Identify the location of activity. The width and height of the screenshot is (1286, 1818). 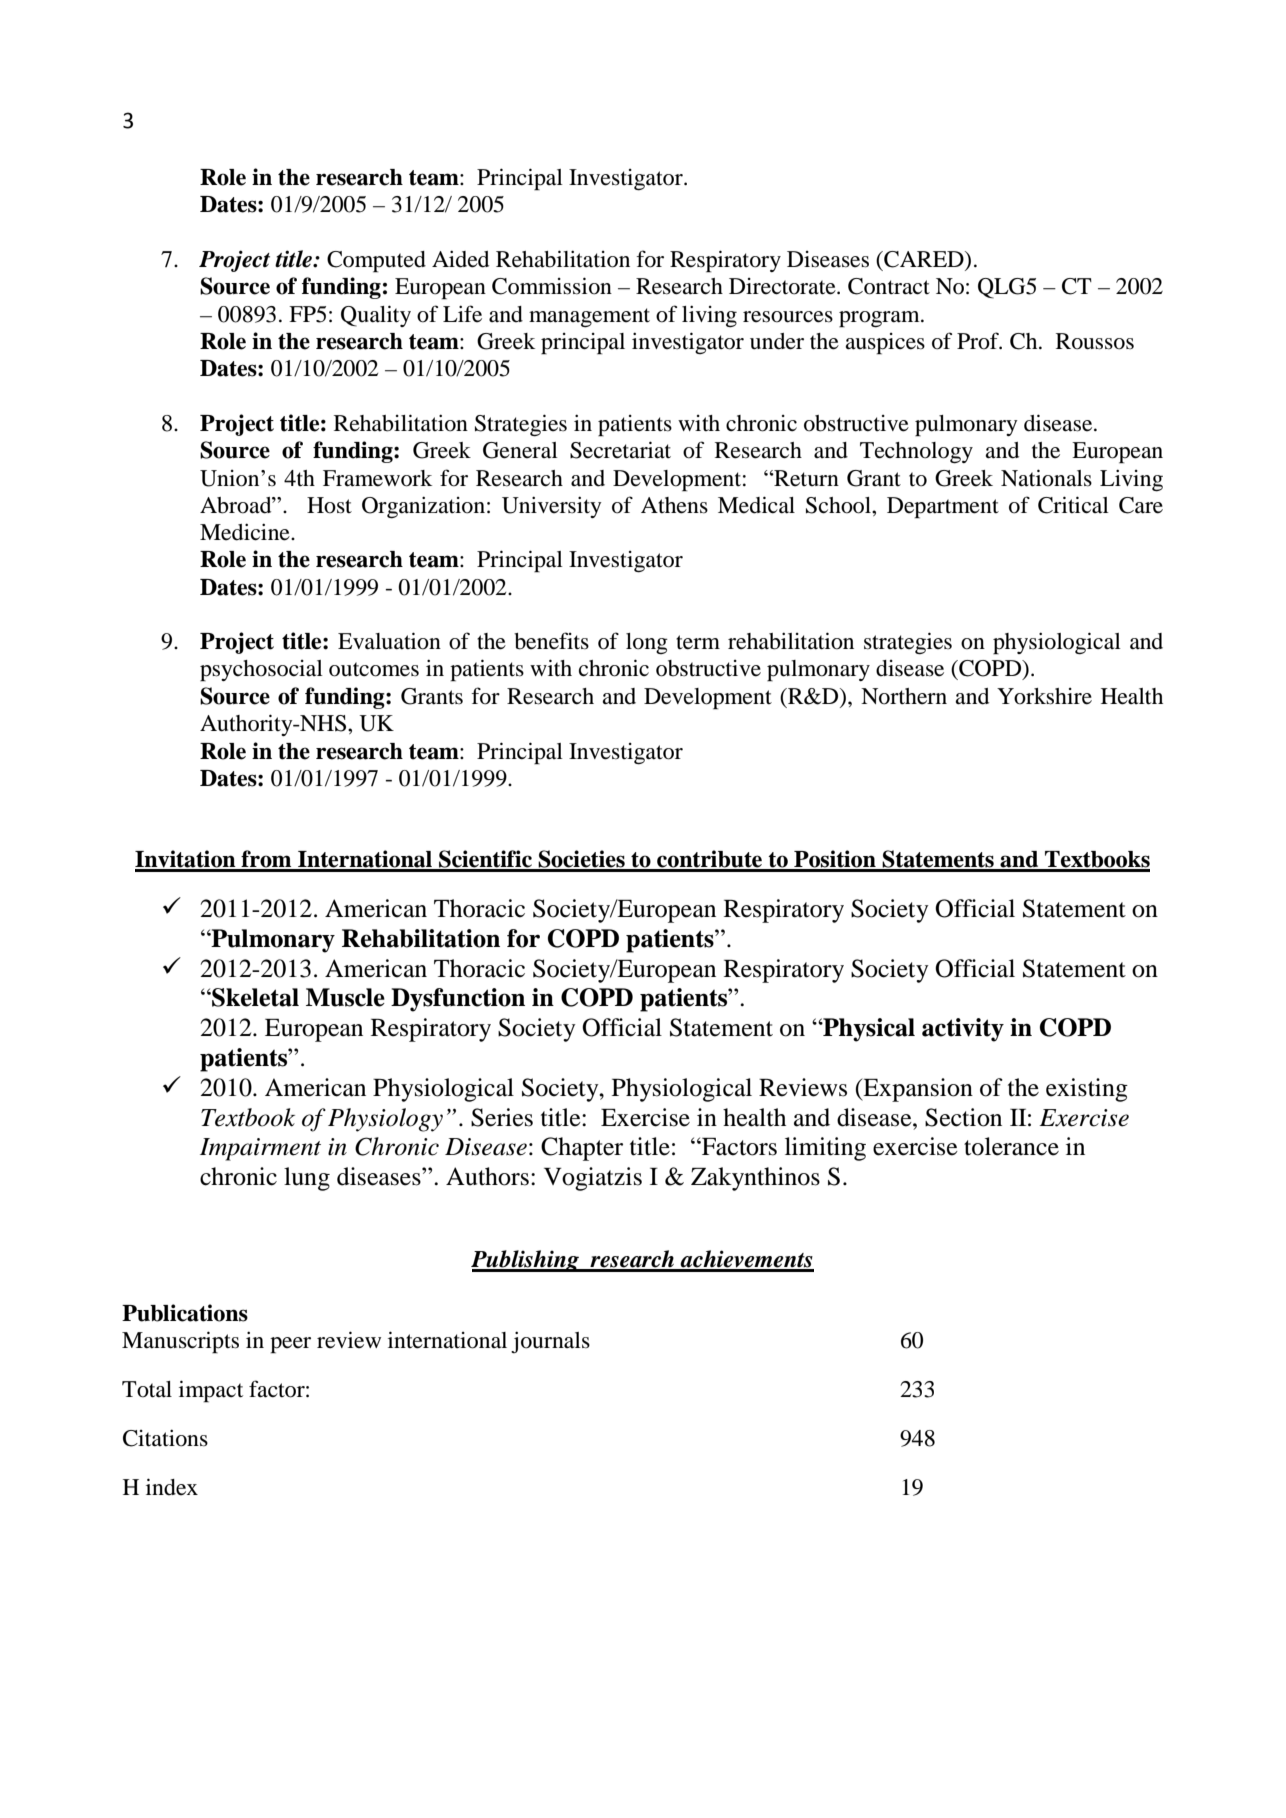
(963, 1030).
